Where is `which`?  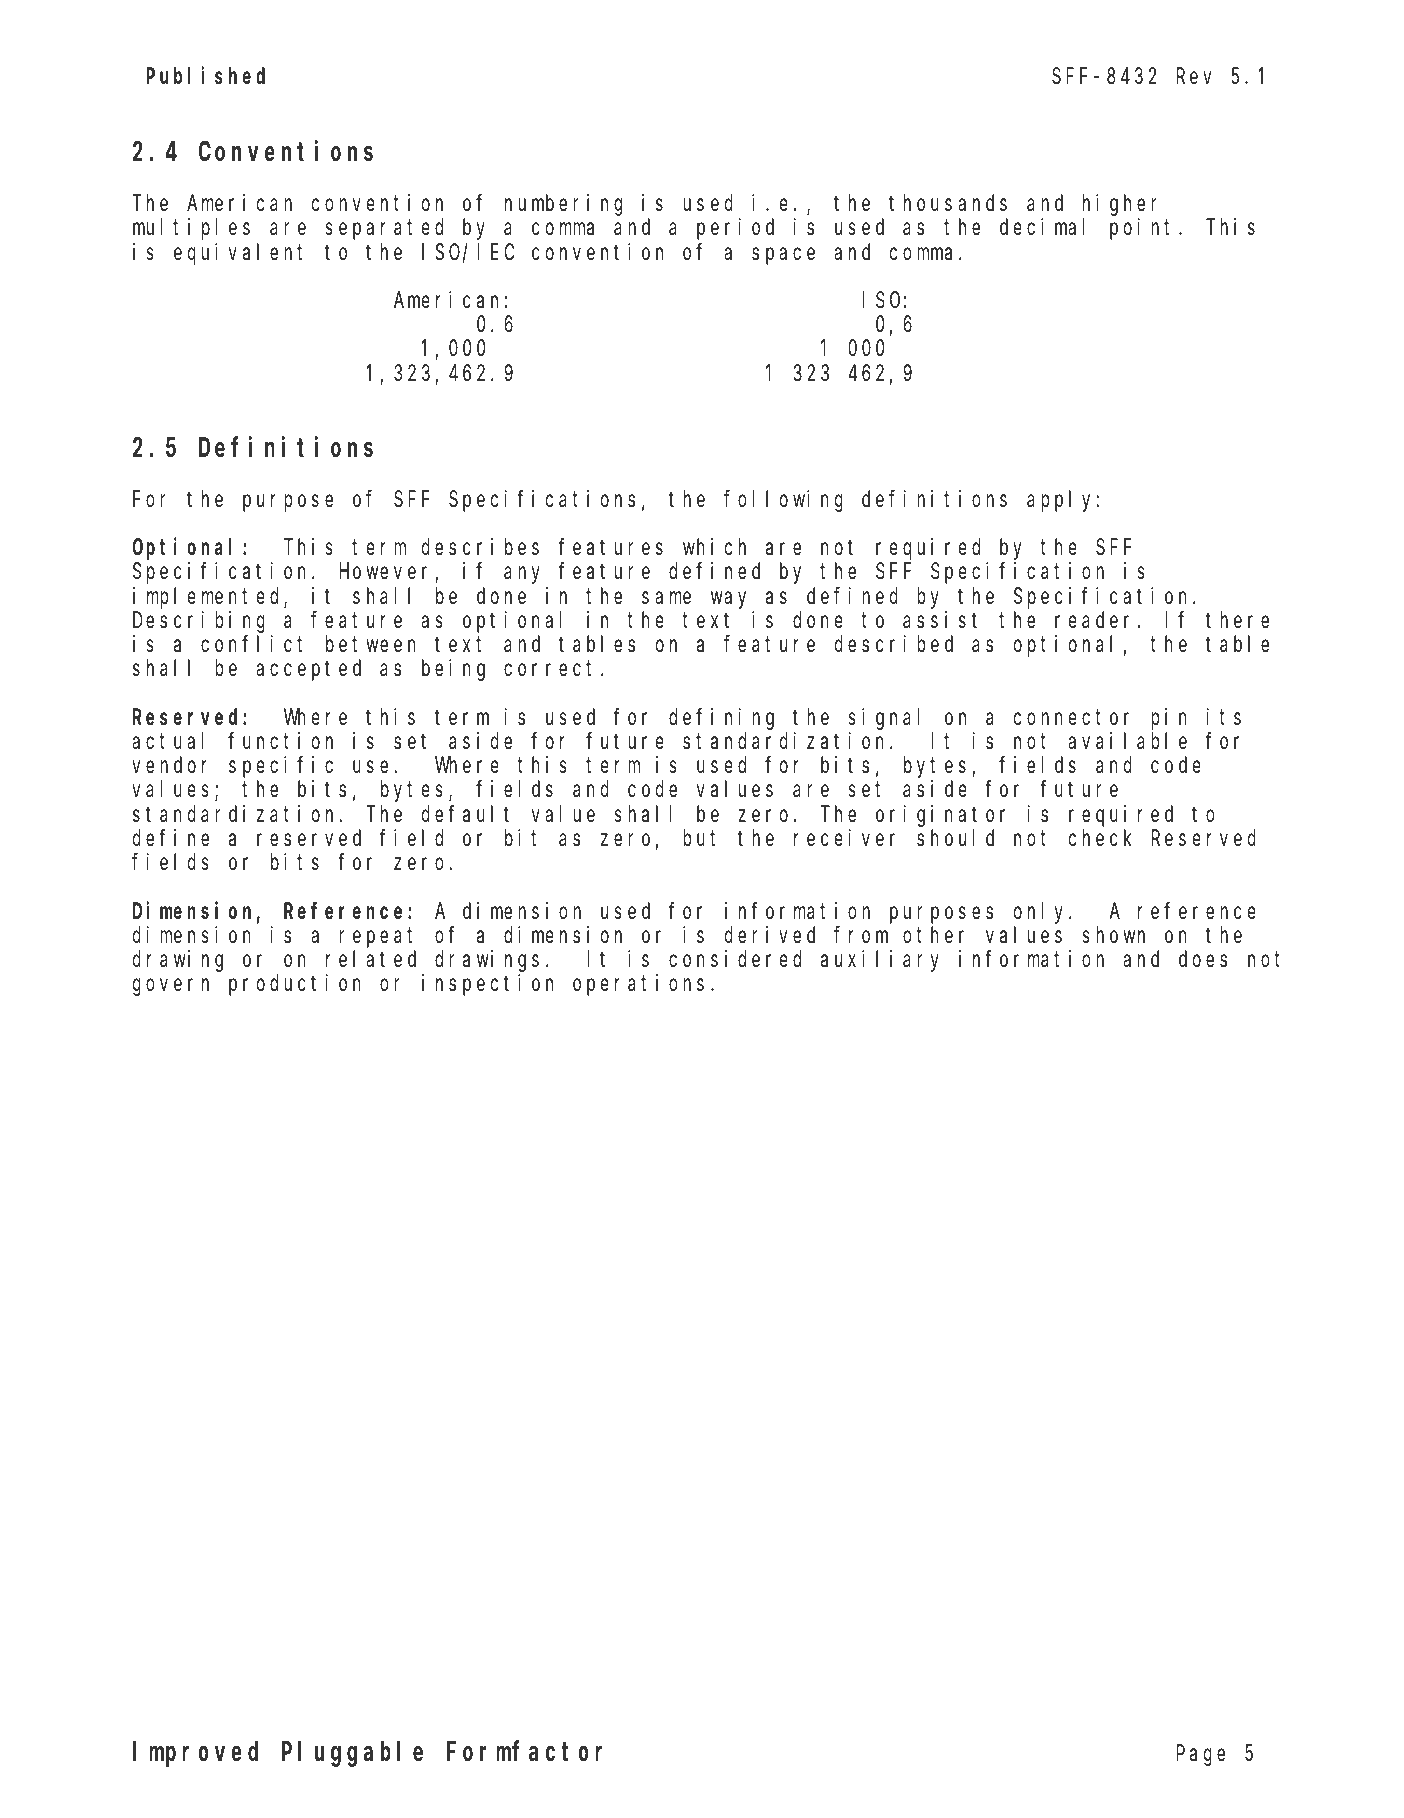 which is located at coordinates (714, 546).
